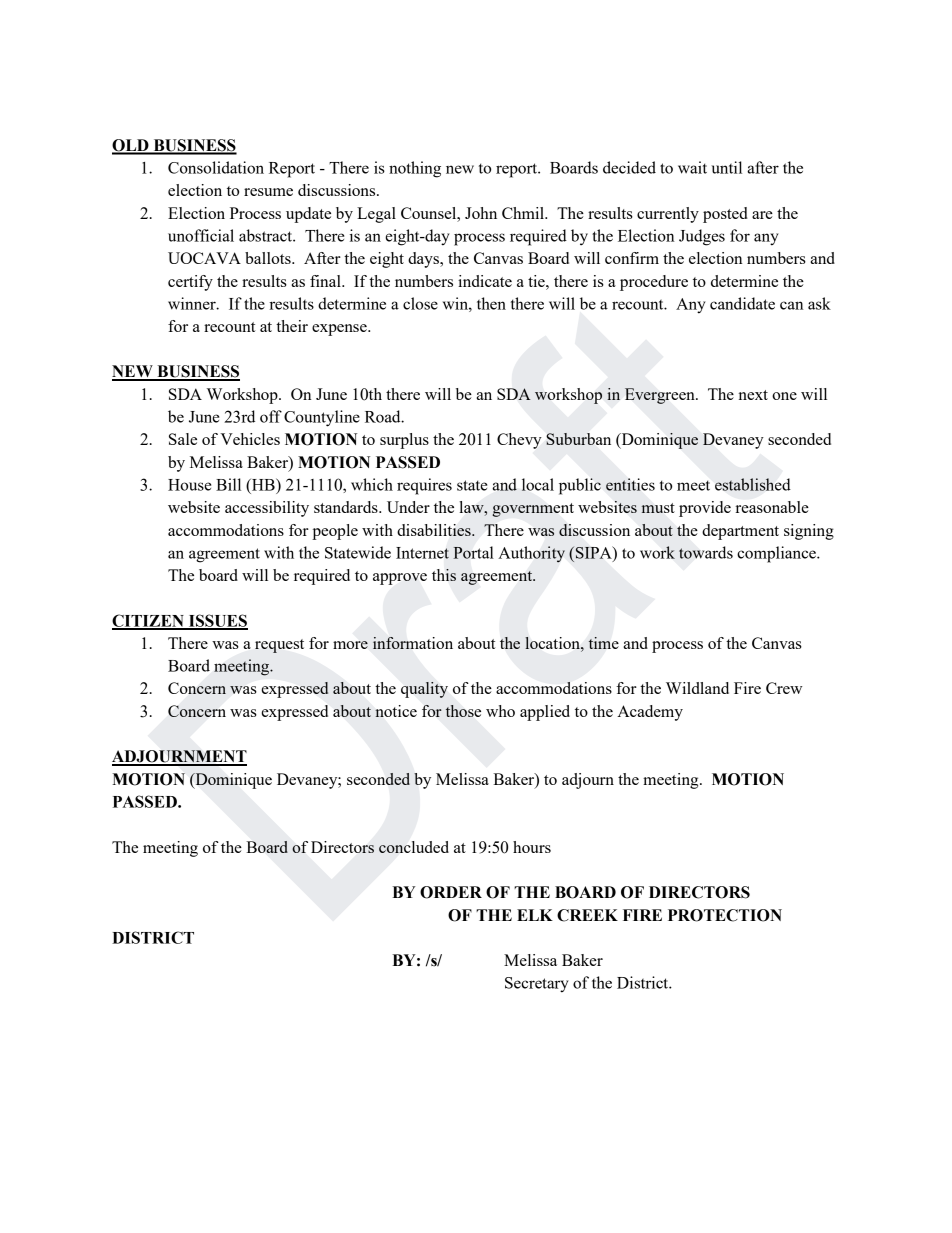 The width and height of the page is (952, 1233). I want to click on John, so click(481, 213).
